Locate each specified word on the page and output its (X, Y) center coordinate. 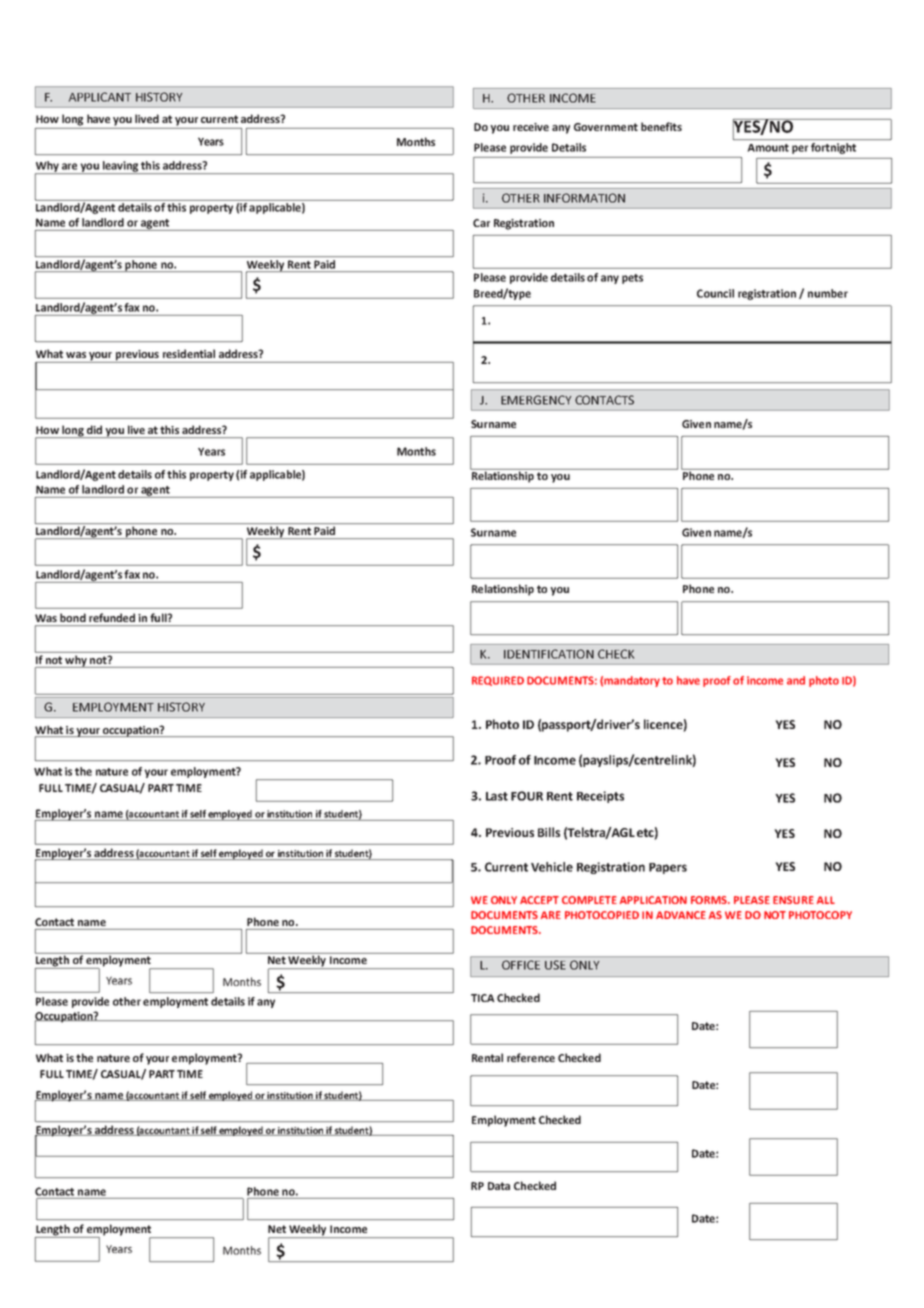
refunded (112, 617)
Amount (768, 148)
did (94, 429)
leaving (120, 167)
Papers (668, 868)
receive (531, 127)
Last (497, 796)
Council (715, 293)
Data (499, 1186)
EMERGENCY (536, 400)
